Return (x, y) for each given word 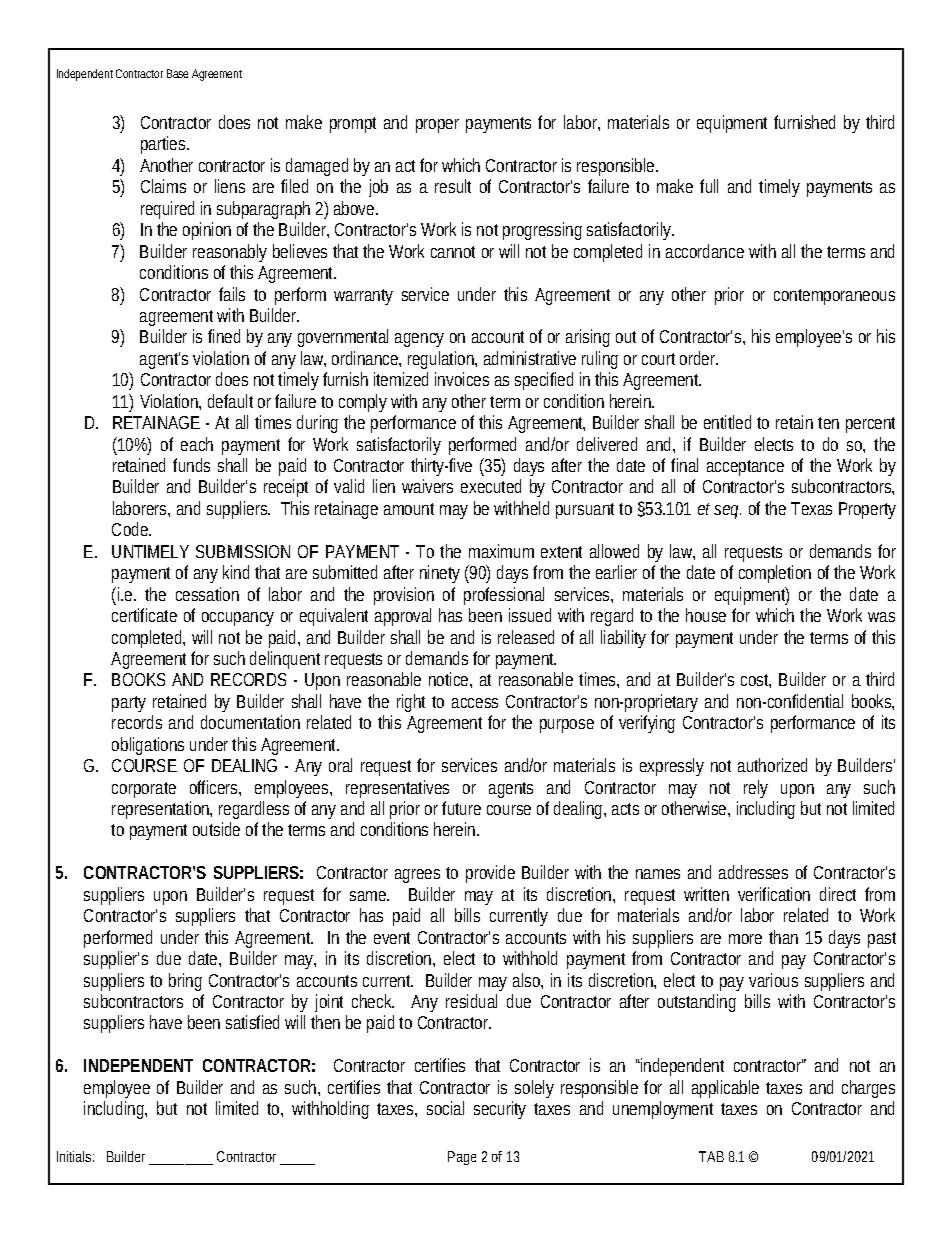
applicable (725, 1089)
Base (177, 73)
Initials (74, 1156)
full (709, 186)
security (500, 1110)
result (453, 186)
